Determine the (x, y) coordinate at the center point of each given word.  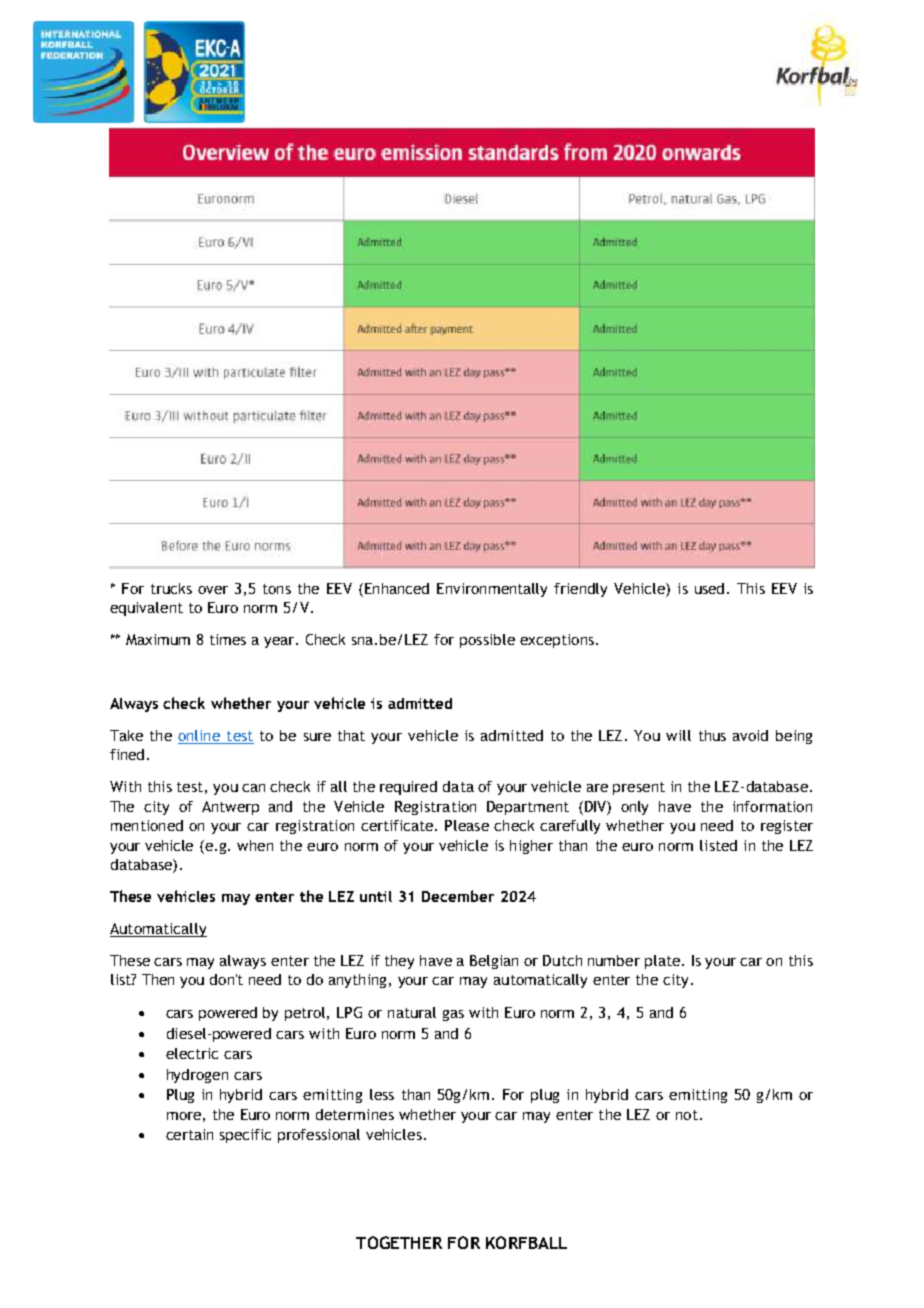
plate (664, 962)
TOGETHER (399, 1242)
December (458, 896)
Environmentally (492, 590)
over (213, 590)
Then (158, 979)
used (709, 588)
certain (189, 1134)
